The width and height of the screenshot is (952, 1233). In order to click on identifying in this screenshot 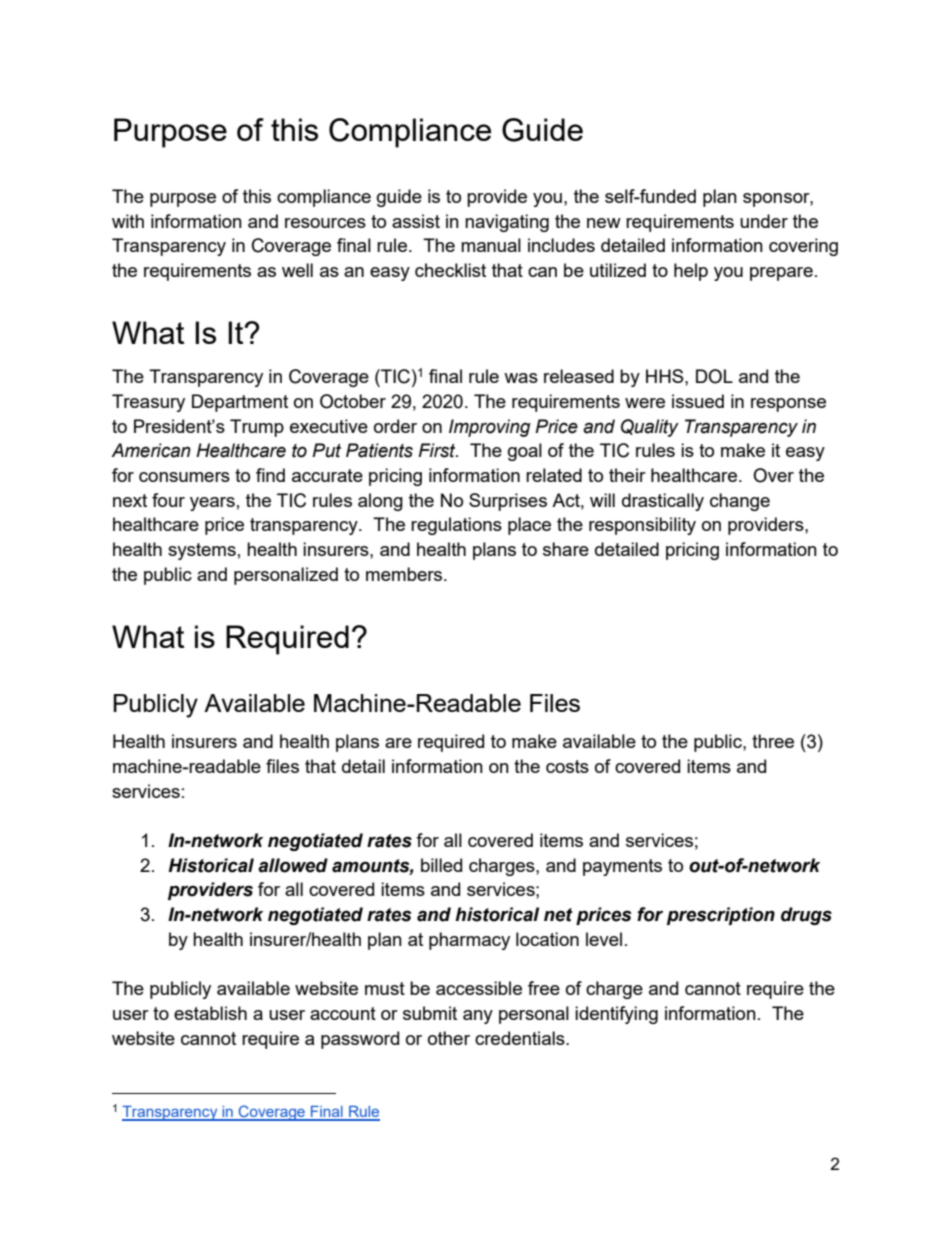, I will do `click(616, 1015)`.
